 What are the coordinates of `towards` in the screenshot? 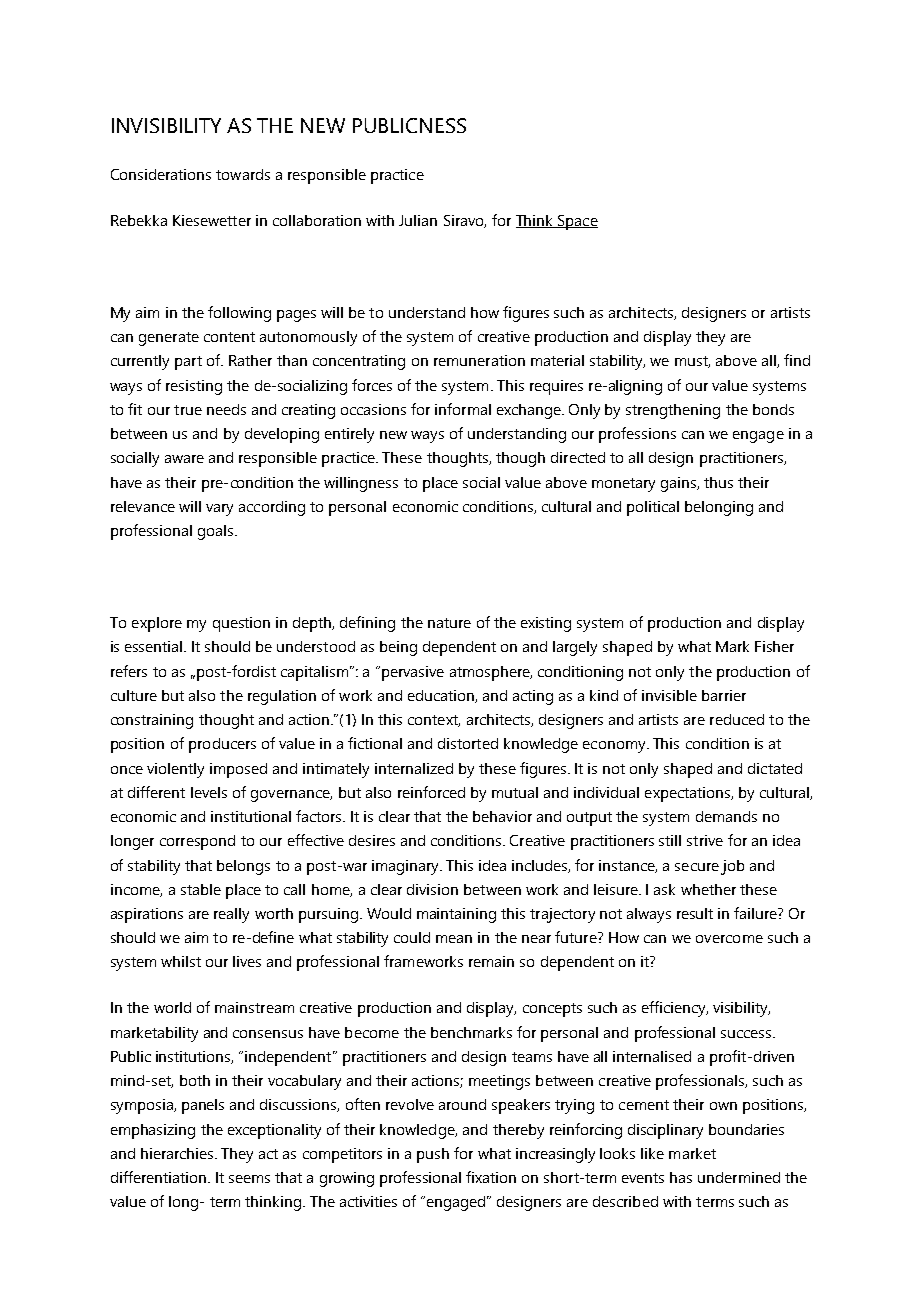 It's located at (243, 174).
